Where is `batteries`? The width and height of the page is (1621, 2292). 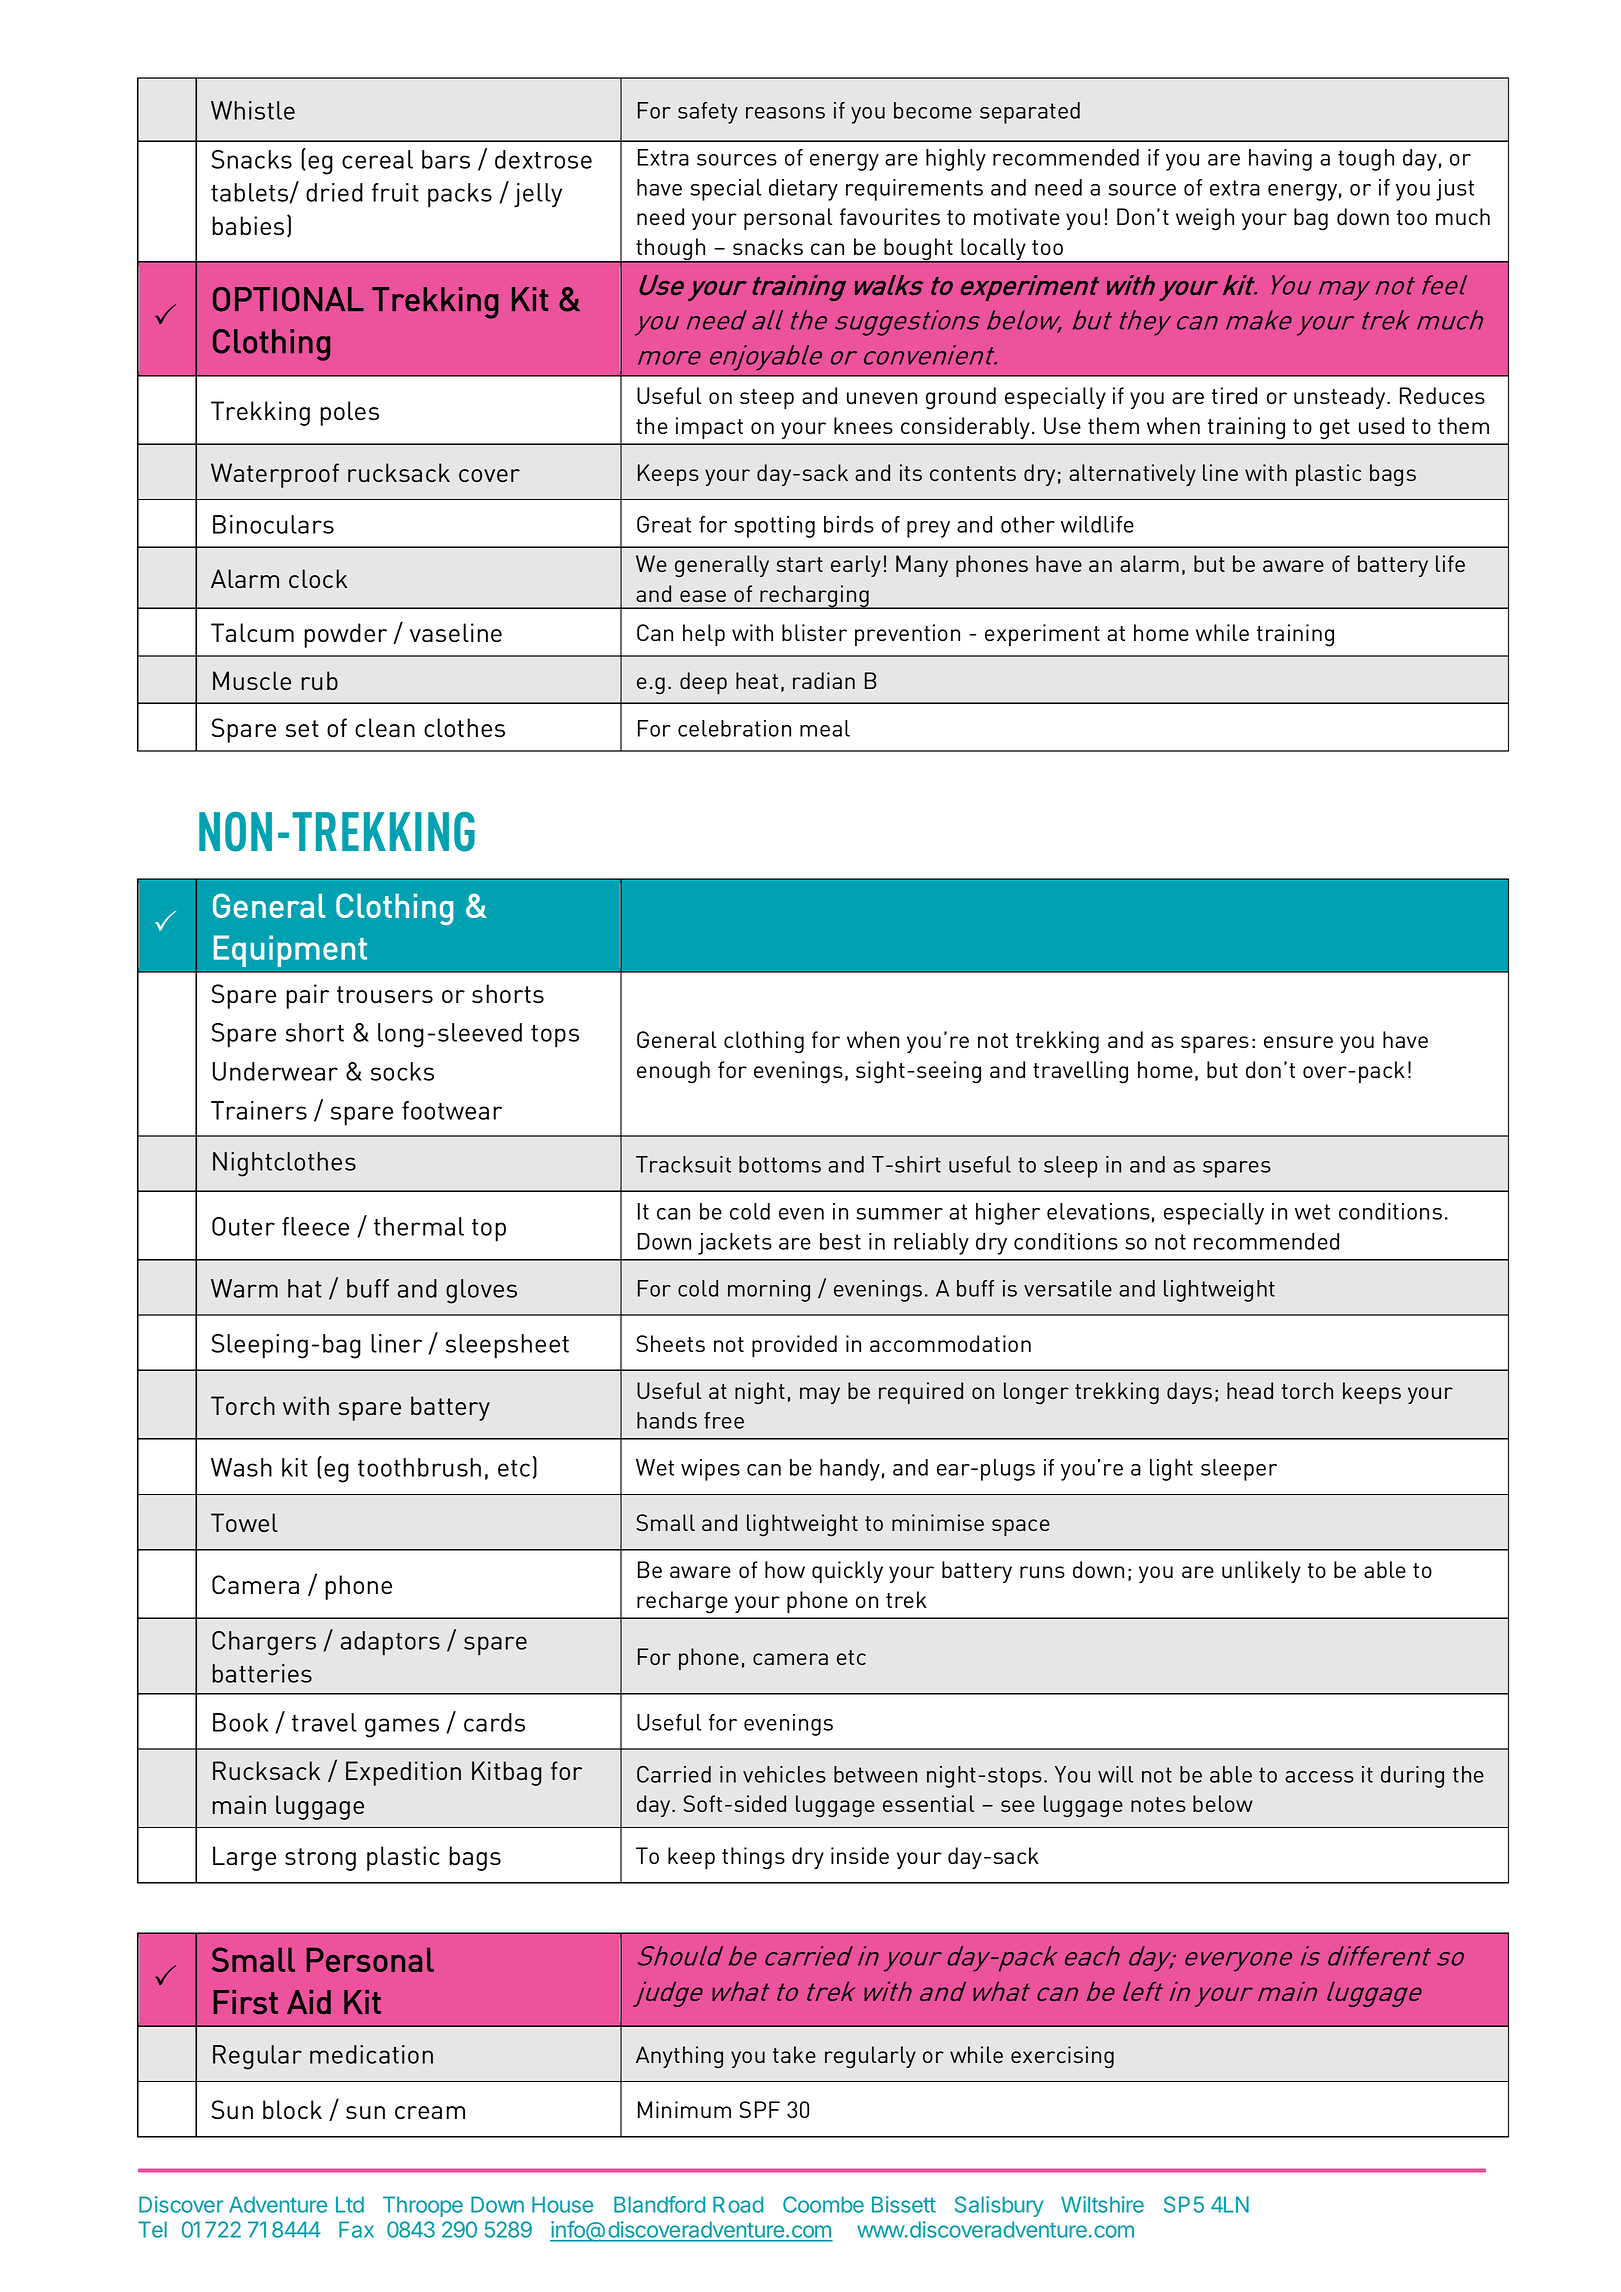 batteries is located at coordinates (262, 1673).
